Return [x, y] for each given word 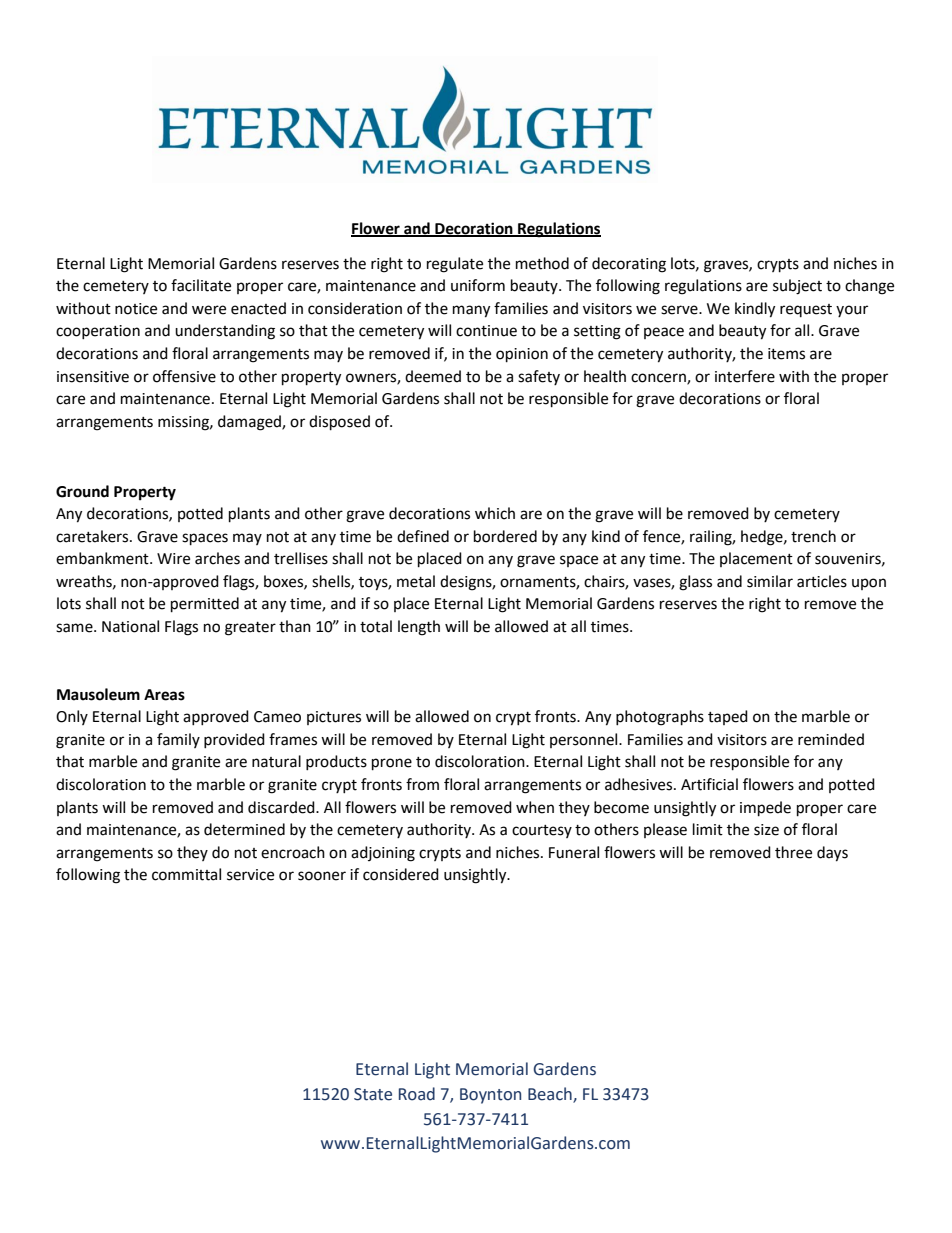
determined [244, 829]
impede [765, 809]
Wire [173, 559]
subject [797, 287]
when [535, 807]
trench [813, 536]
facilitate [201, 285]
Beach [551, 1095]
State [373, 1094]
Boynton [490, 1096]
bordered [505, 536]
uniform [478, 285]
